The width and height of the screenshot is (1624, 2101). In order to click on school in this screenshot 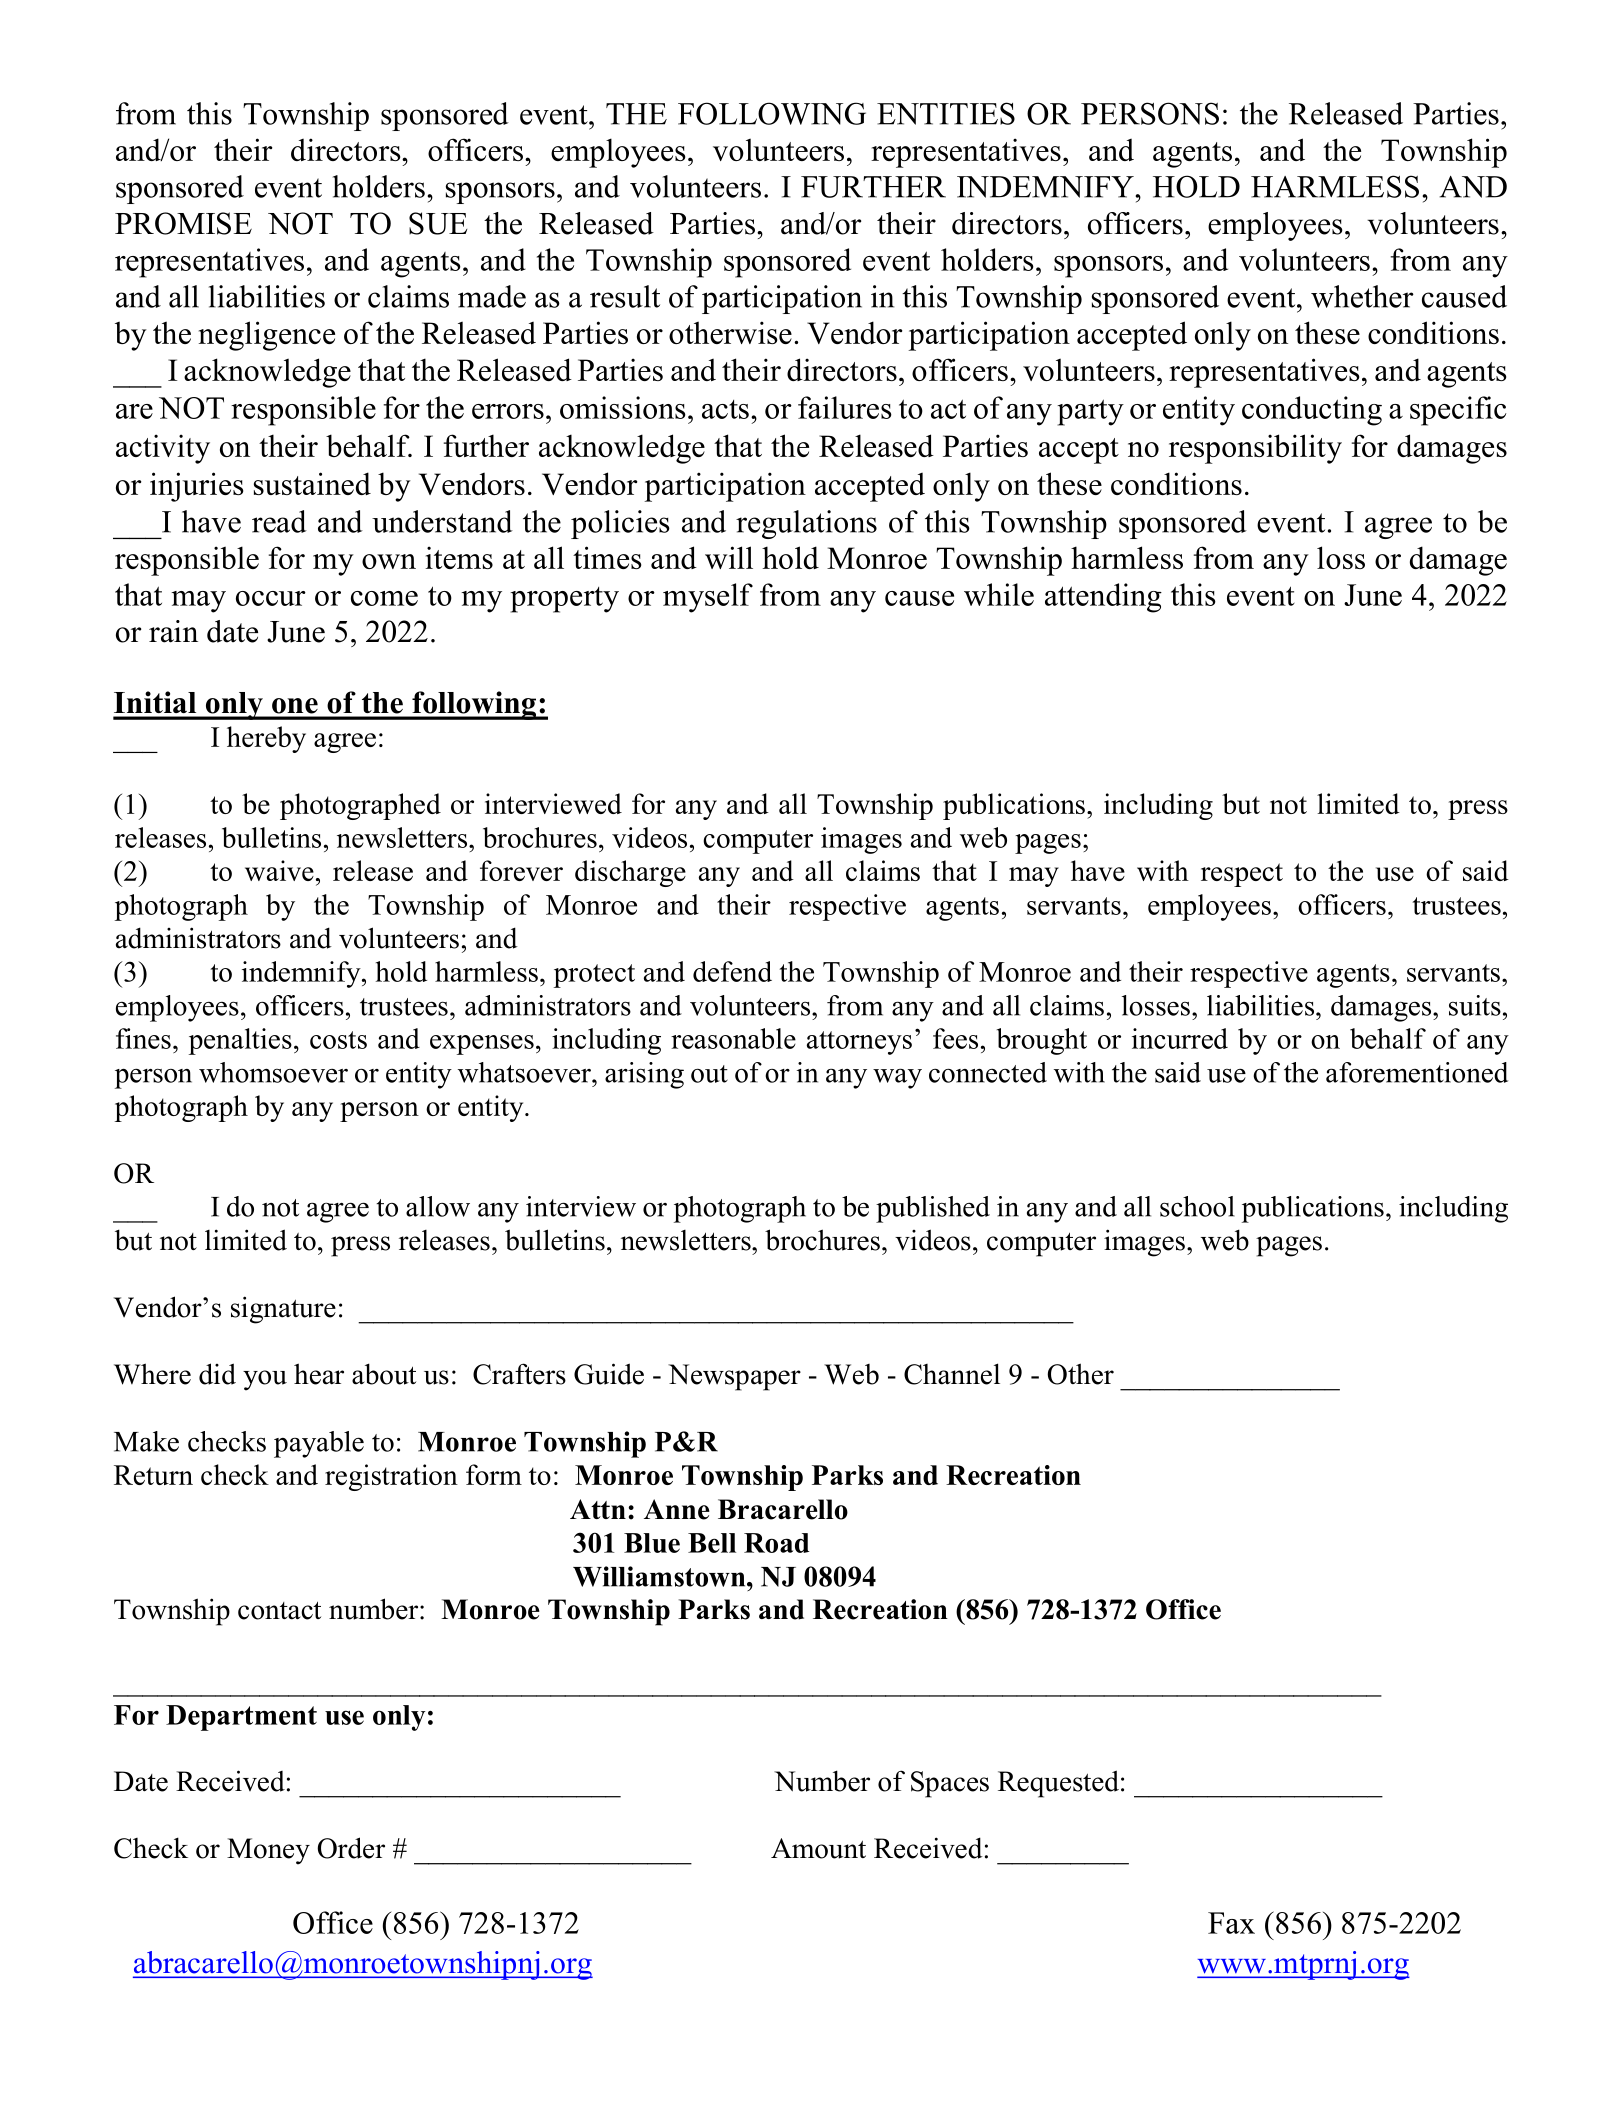, I will do `click(1197, 1206)`.
